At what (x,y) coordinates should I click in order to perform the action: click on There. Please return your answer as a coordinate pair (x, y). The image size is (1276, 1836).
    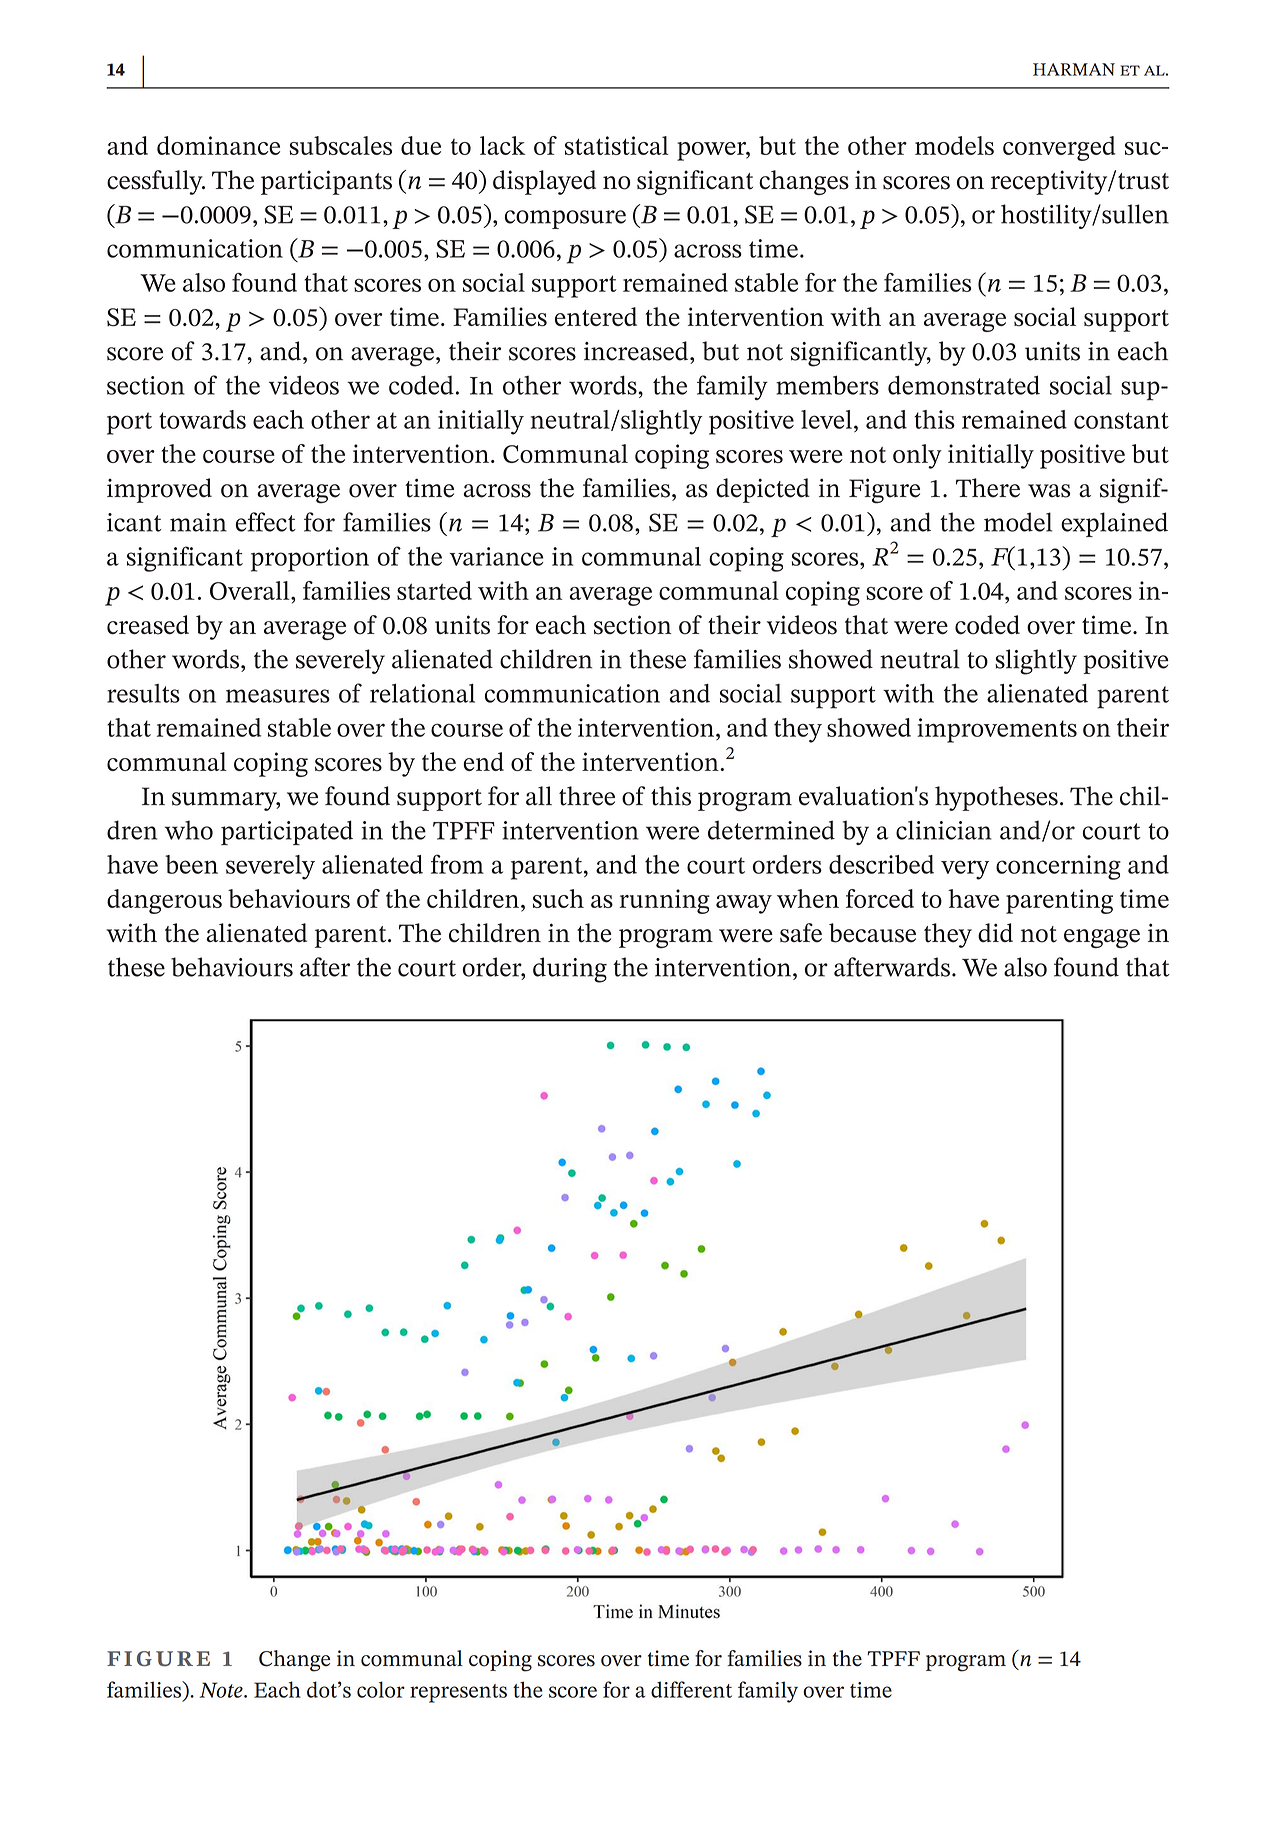
    Looking at the image, I should click on (988, 488).
